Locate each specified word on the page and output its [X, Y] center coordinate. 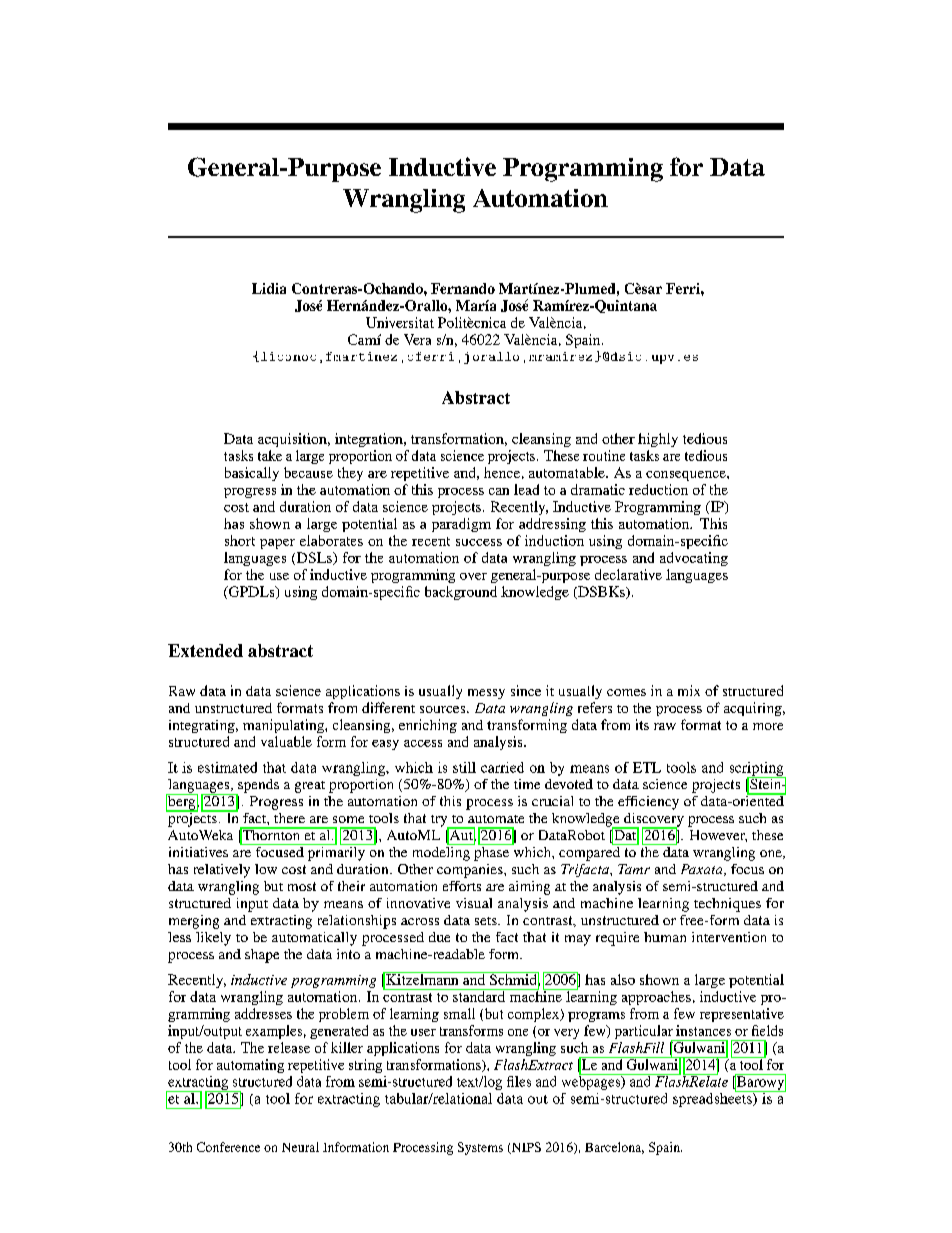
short [240, 540]
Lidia [269, 288]
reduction [658, 489]
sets [487, 921]
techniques [727, 905]
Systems [480, 1148]
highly [658, 440]
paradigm [461, 525]
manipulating [284, 726]
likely [213, 939]
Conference [228, 1147]
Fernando [463, 288]
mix [689, 690]
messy [486, 694]
